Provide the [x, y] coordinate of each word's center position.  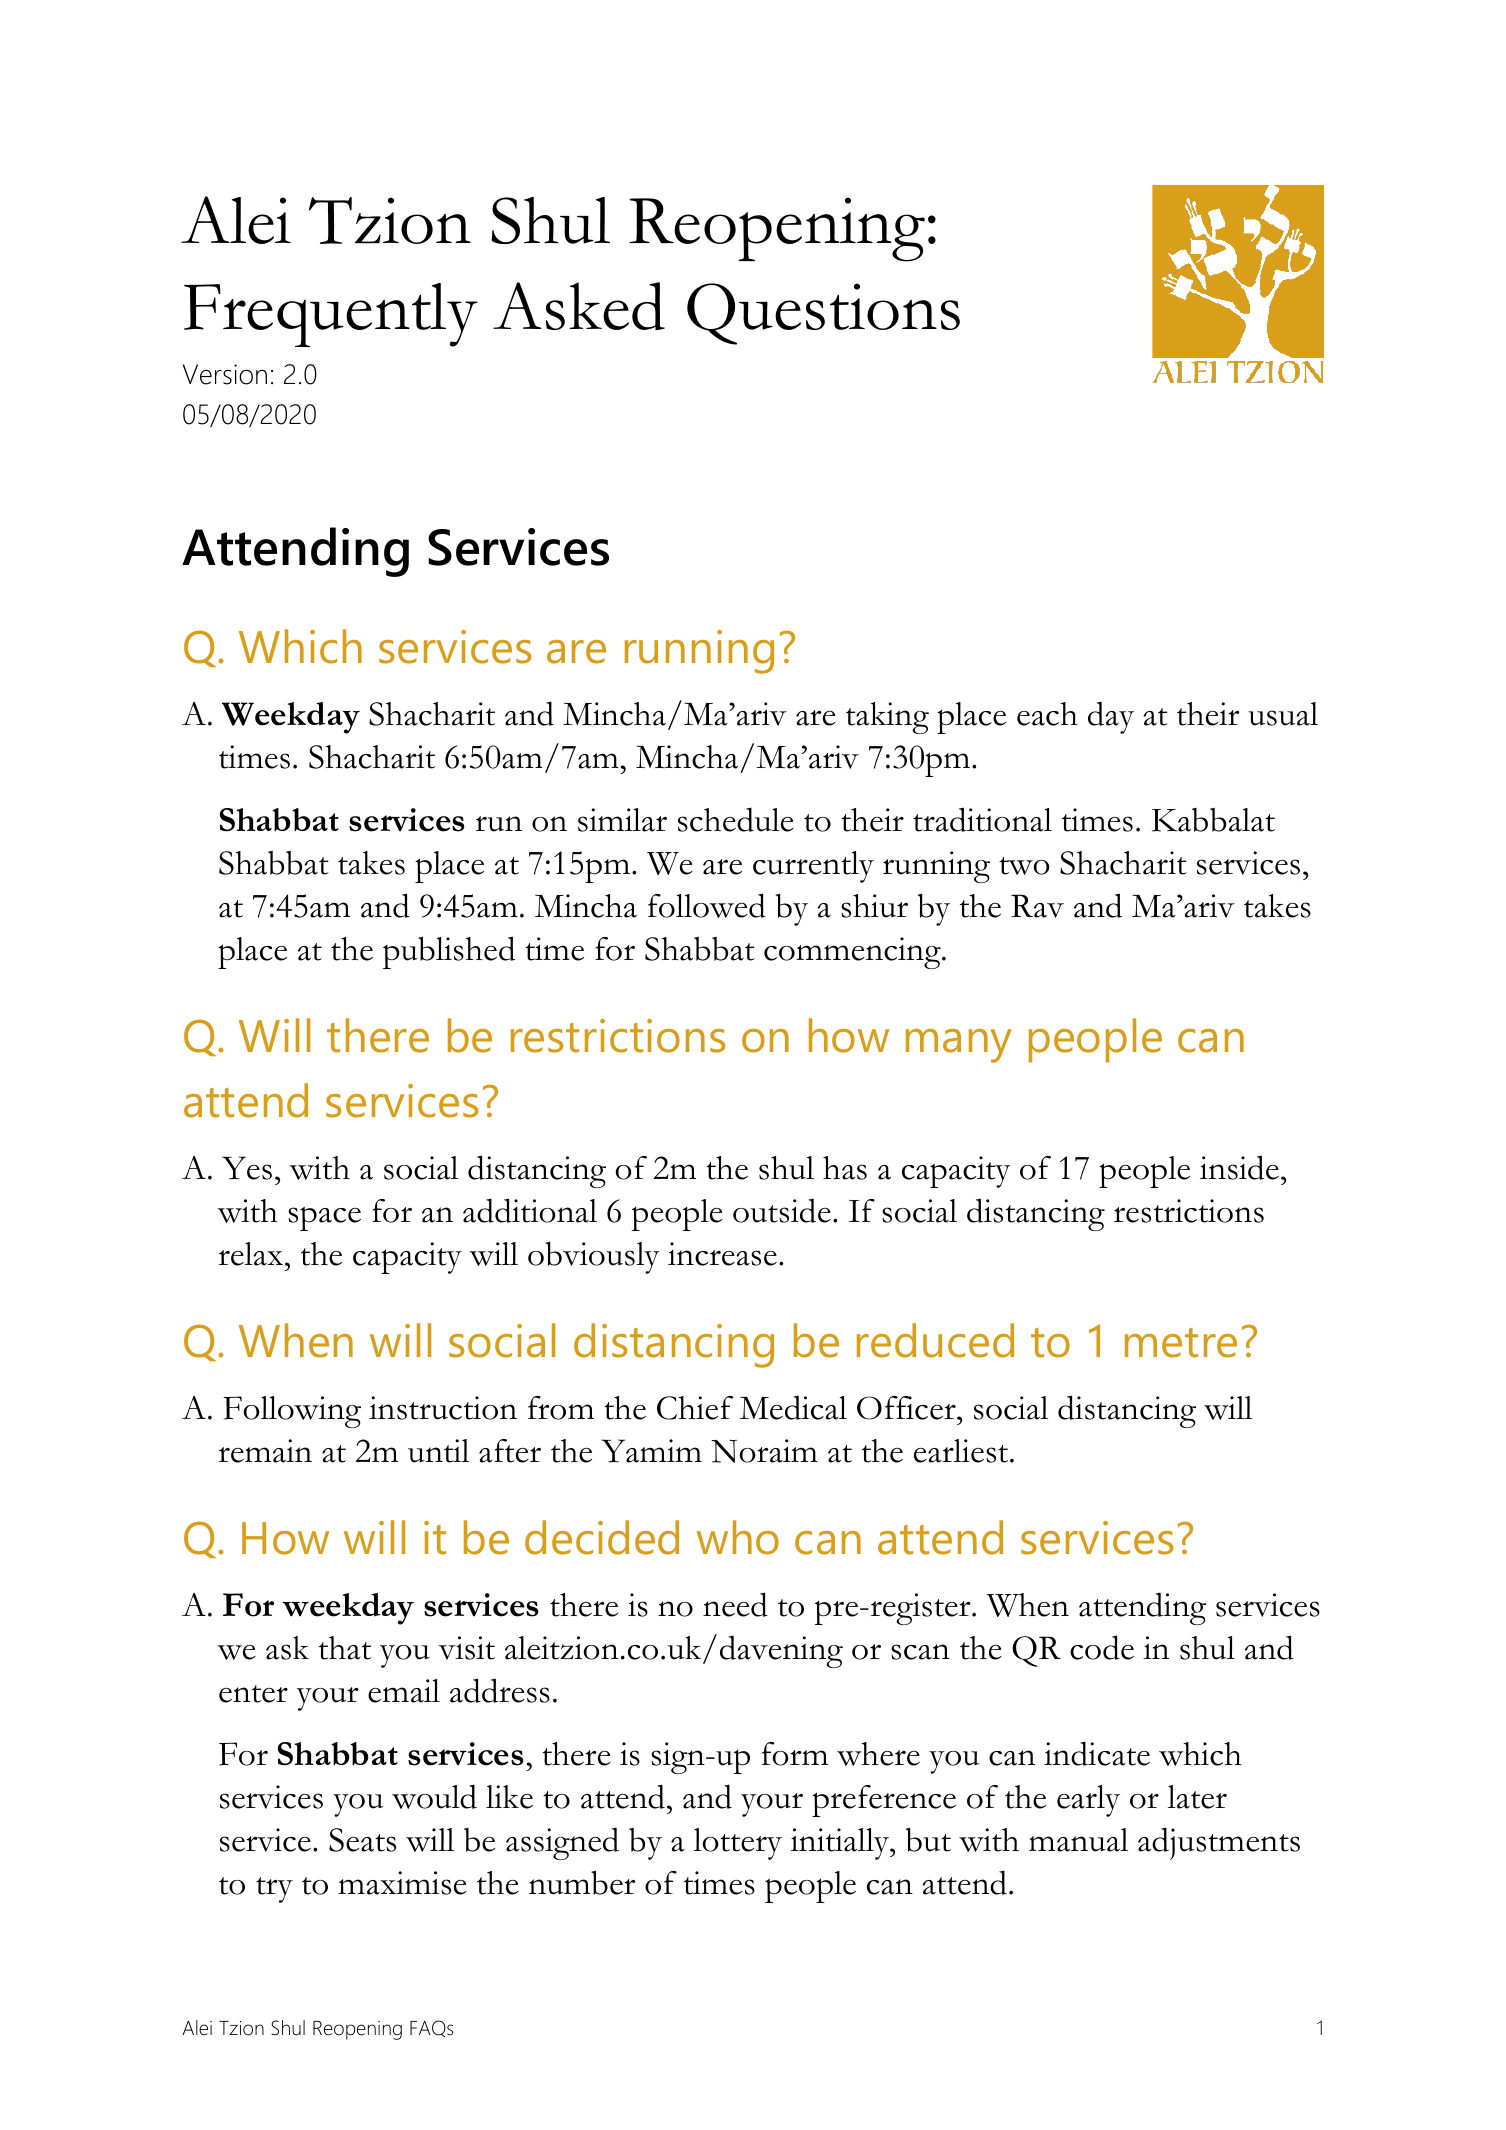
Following [292, 1412]
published [449, 952]
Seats [362, 1840]
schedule [736, 819]
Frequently [331, 315]
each [1047, 714]
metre [1181, 1343]
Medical [793, 1408]
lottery [738, 1844]
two [1024, 866]
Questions [823, 314]
